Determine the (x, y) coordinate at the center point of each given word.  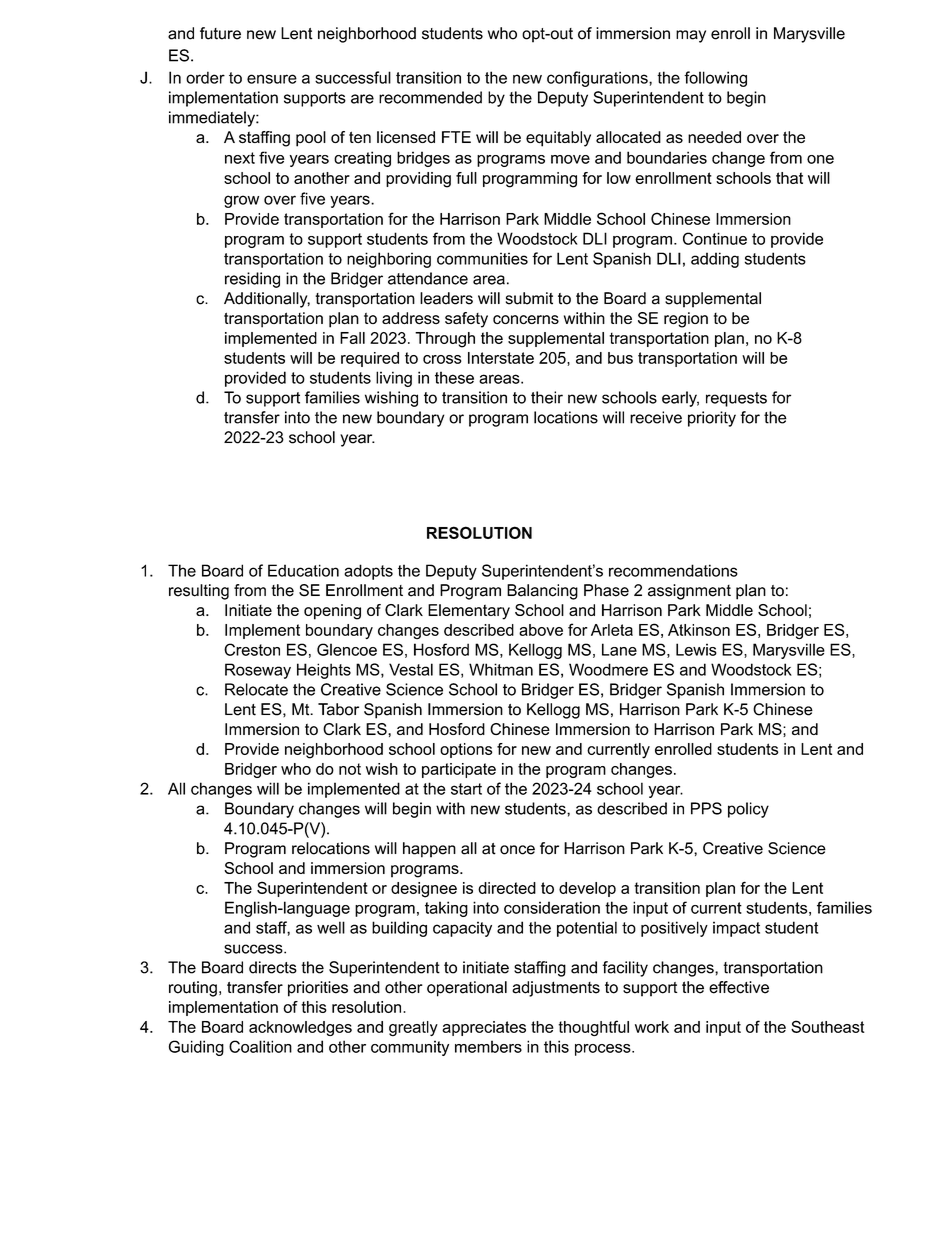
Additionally (267, 300)
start (466, 789)
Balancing (542, 592)
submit (529, 298)
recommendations (673, 570)
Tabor (338, 709)
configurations (598, 79)
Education (303, 570)
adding (715, 260)
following (715, 79)
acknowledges (300, 1028)
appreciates (484, 1028)
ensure (272, 79)
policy (748, 810)
